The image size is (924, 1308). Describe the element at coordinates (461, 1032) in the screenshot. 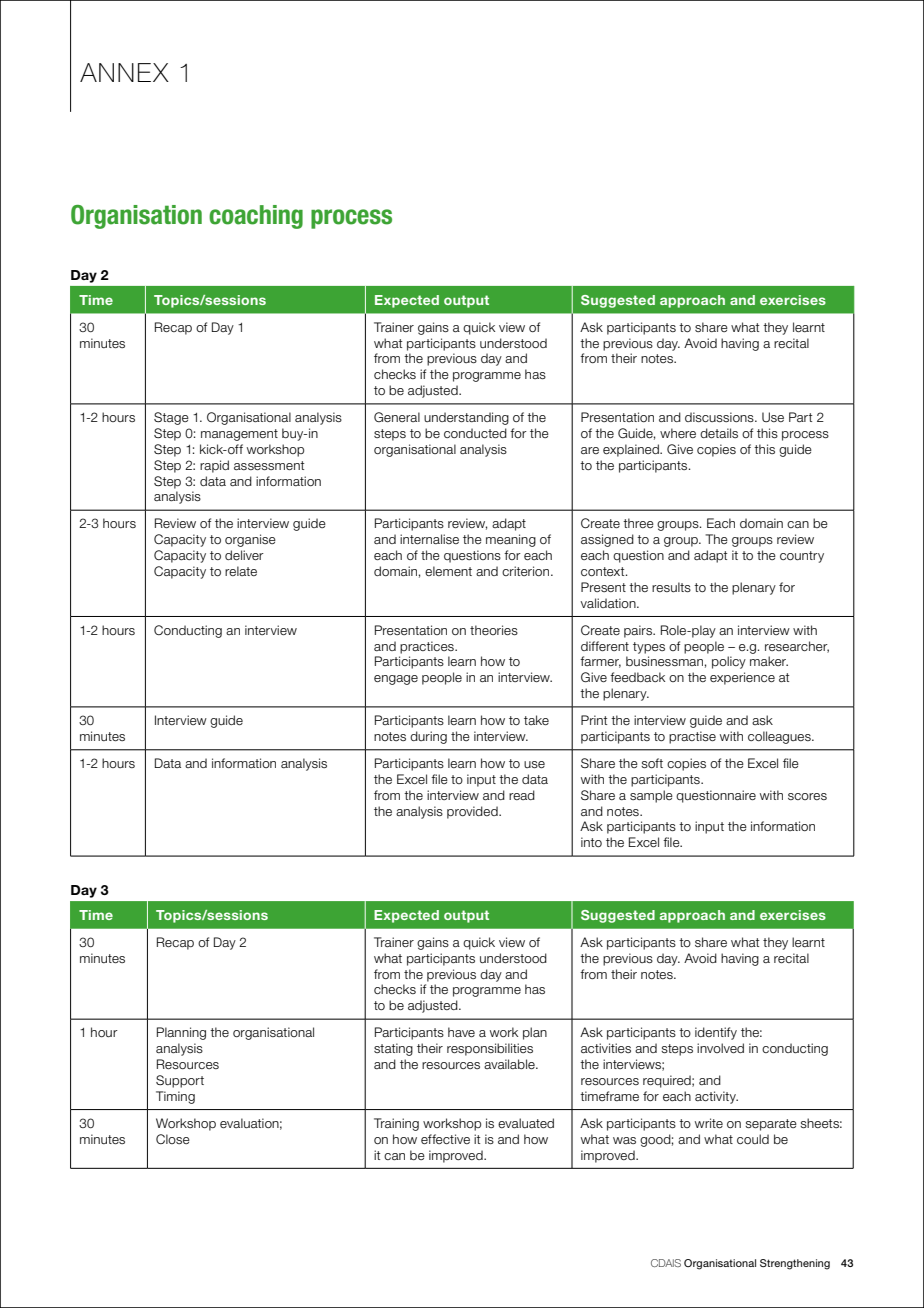

I see `have` at that location.
